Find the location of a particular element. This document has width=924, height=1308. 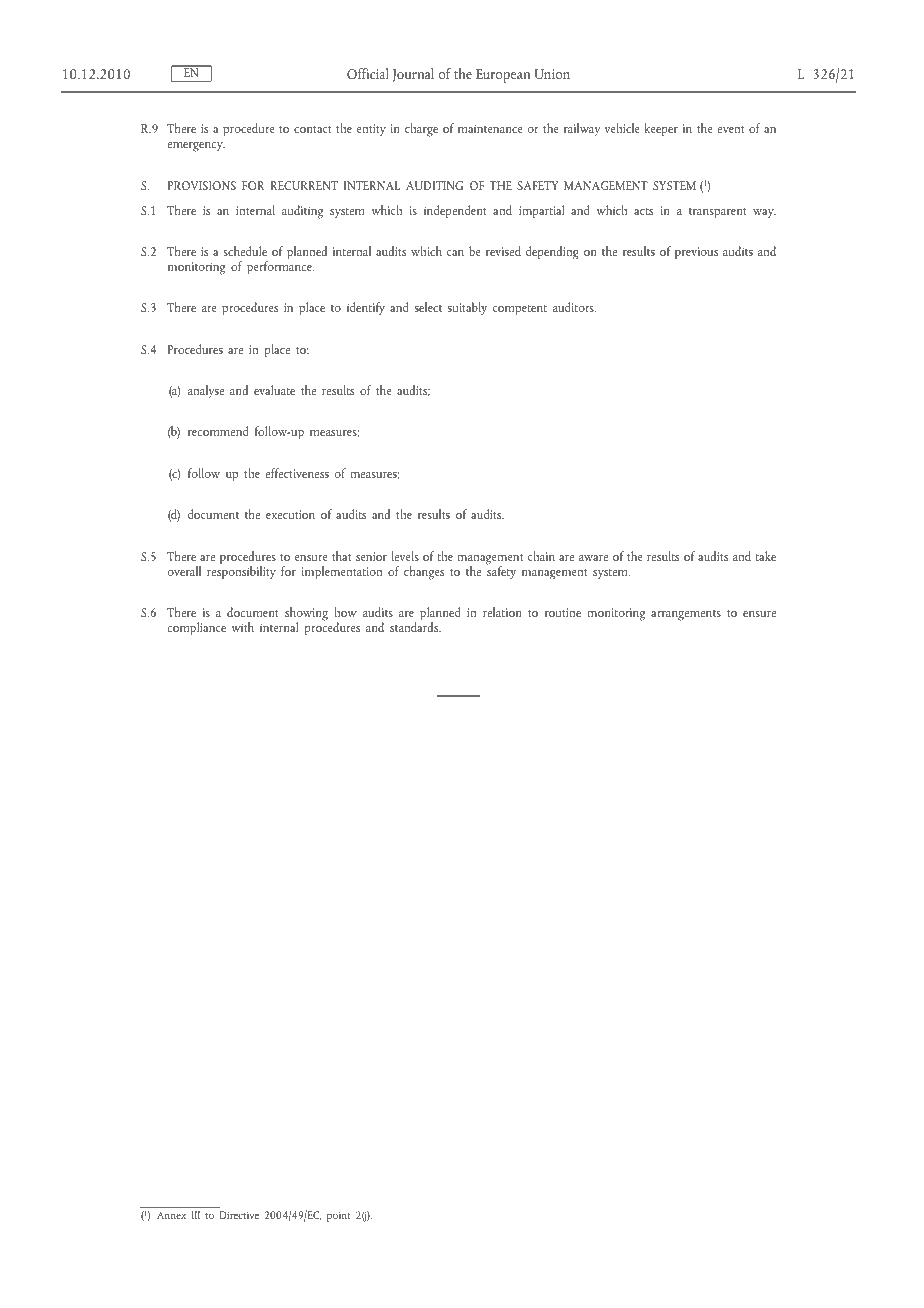

relation is located at coordinates (502, 612).
